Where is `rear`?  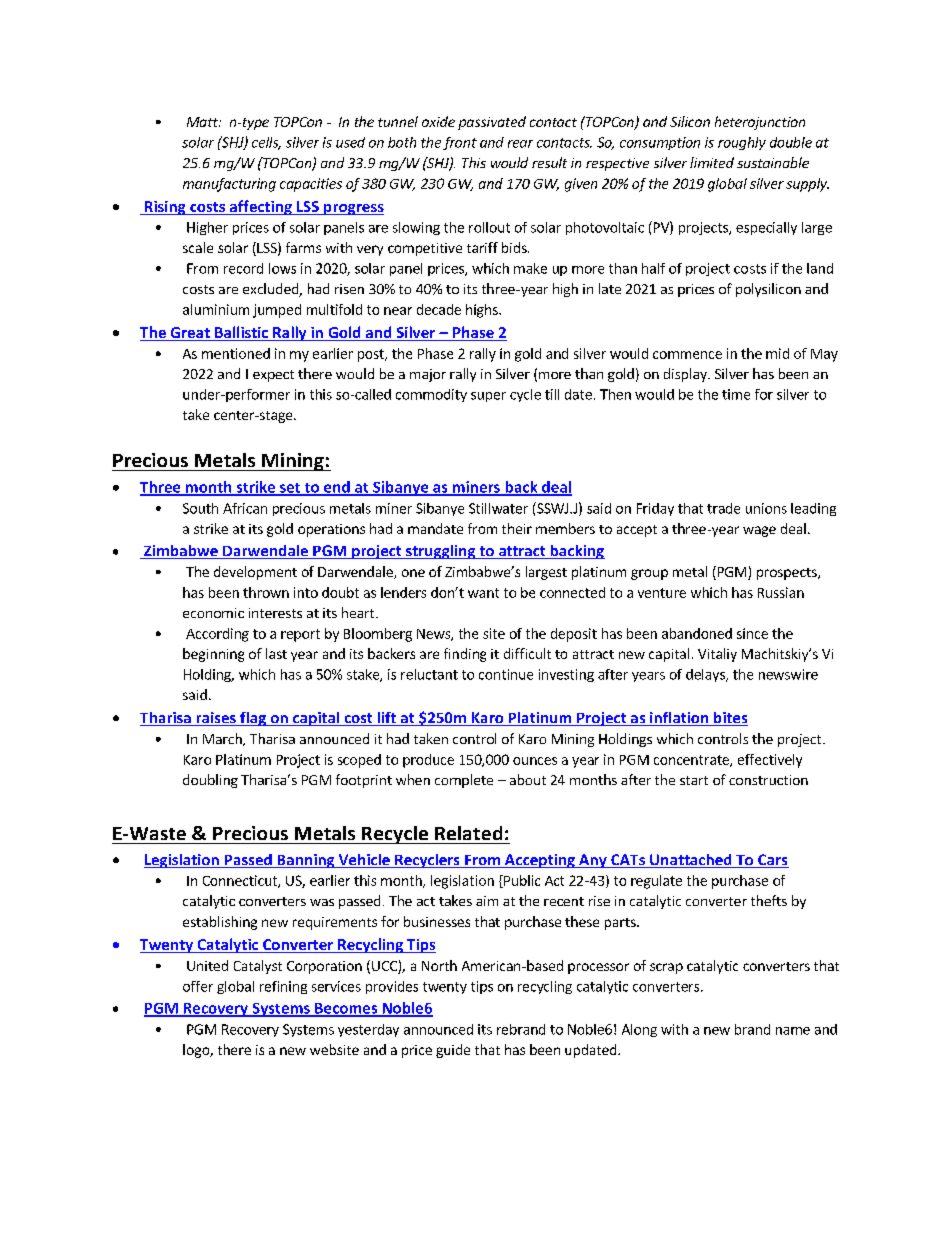 rear is located at coordinates (520, 144).
